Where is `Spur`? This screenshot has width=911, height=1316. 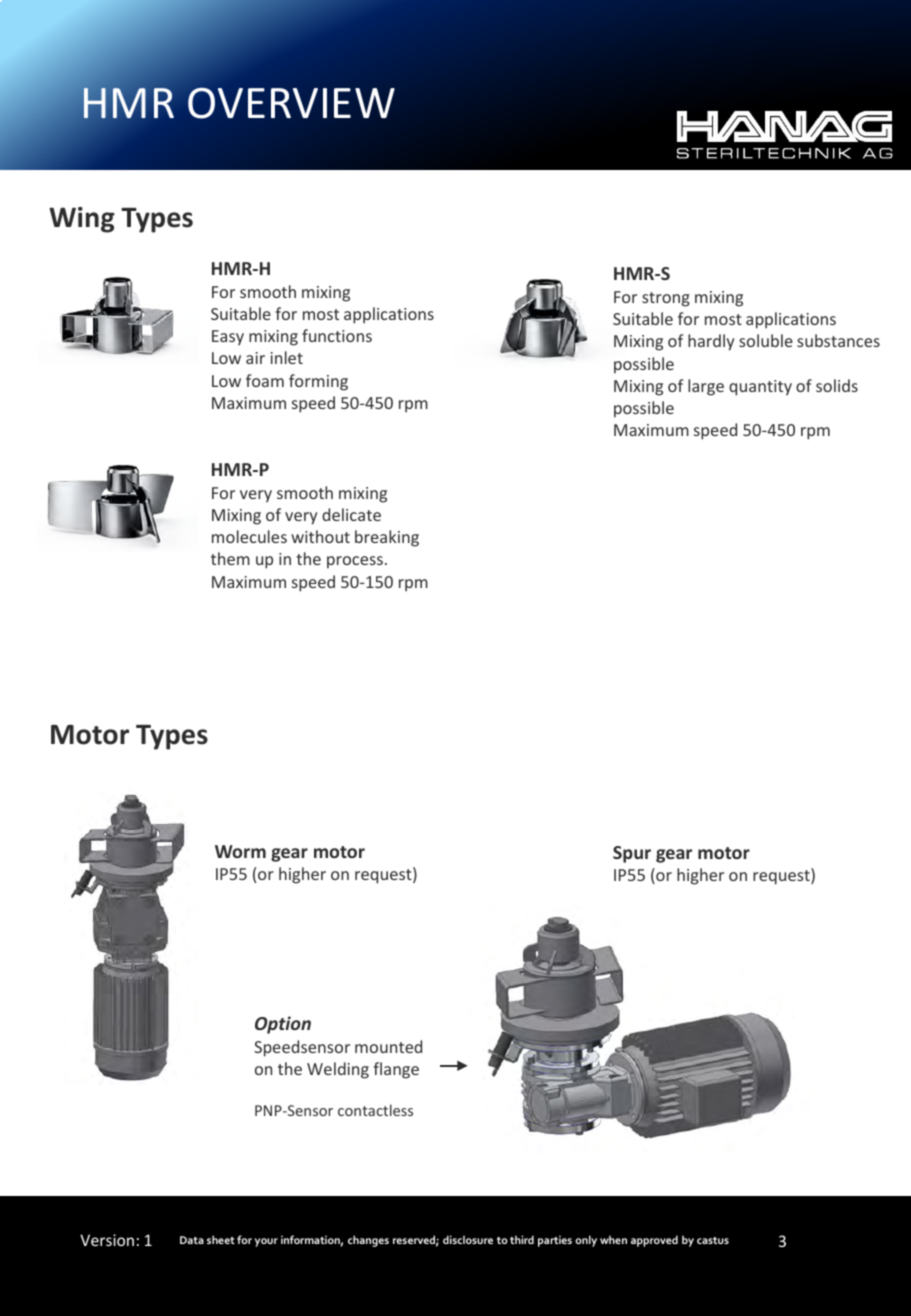 Spur is located at coordinates (632, 854).
